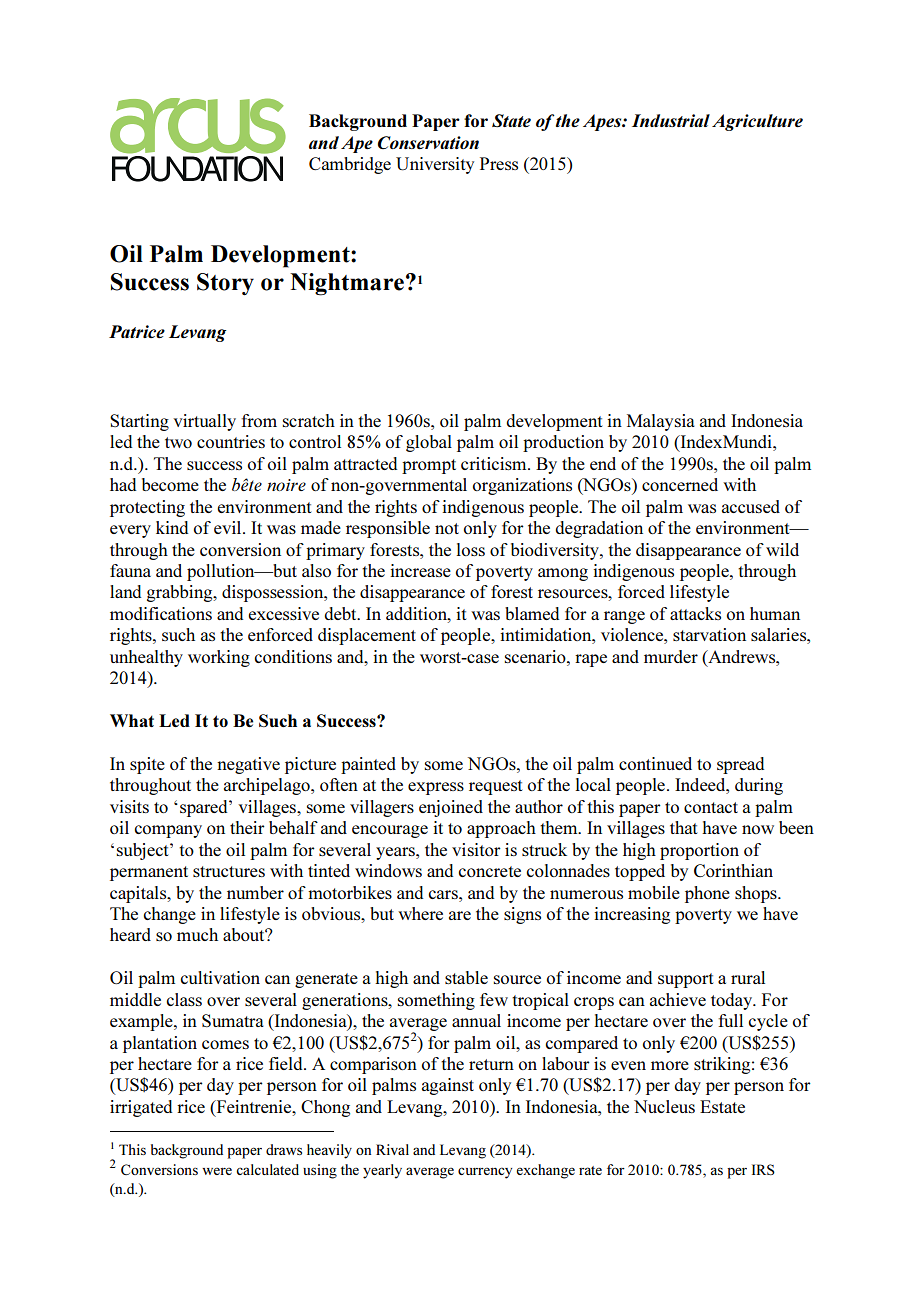 Image resolution: width=924 pixels, height=1308 pixels. Describe the element at coordinates (350, 165) in the screenshot. I see `Cambridge` at that location.
